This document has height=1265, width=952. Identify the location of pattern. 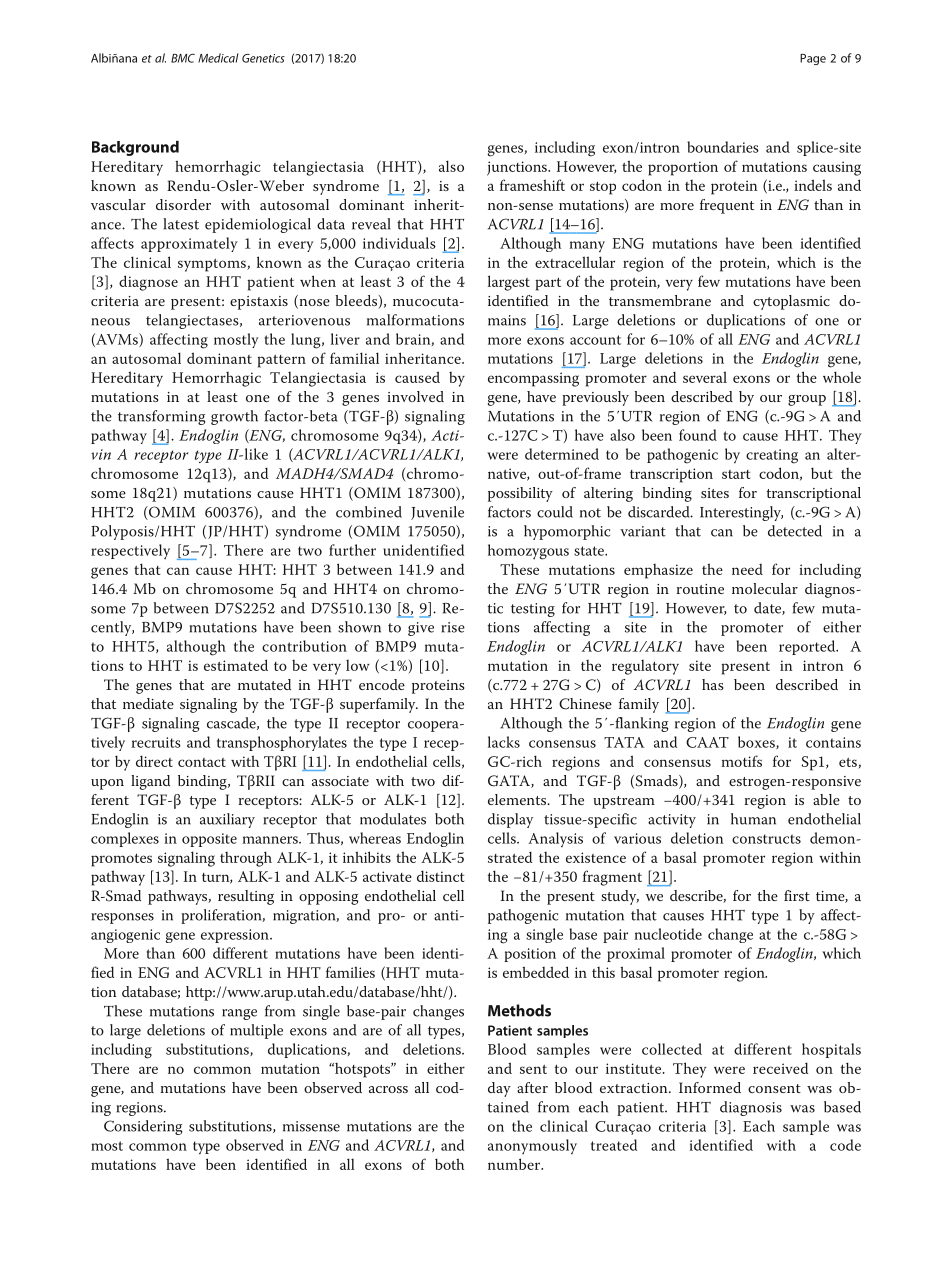
(281, 361).
